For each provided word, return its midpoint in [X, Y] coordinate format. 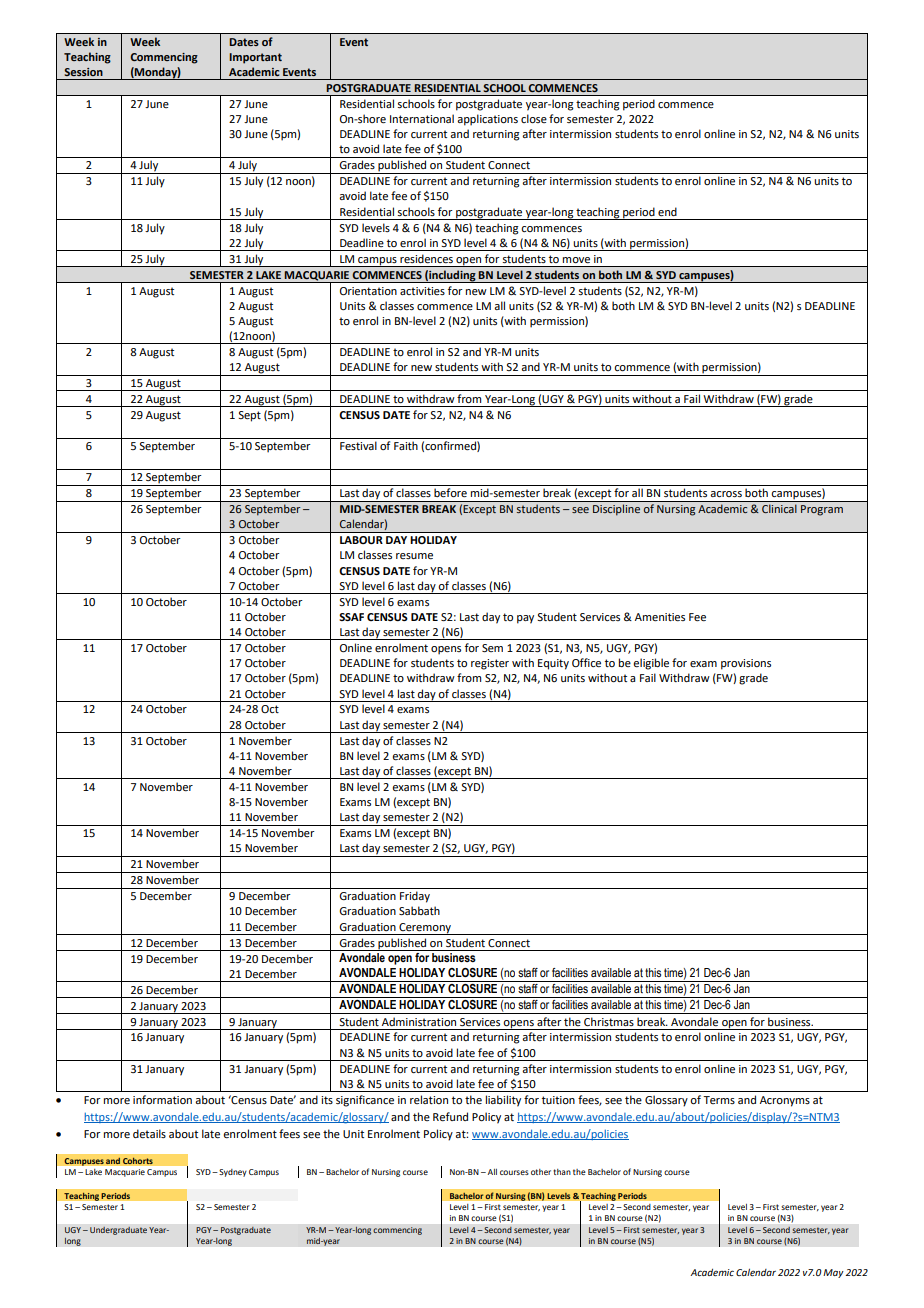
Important [255, 58]
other [541, 1172]
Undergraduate [118, 1231]
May [833, 1273]
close [534, 118]
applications [487, 120]
